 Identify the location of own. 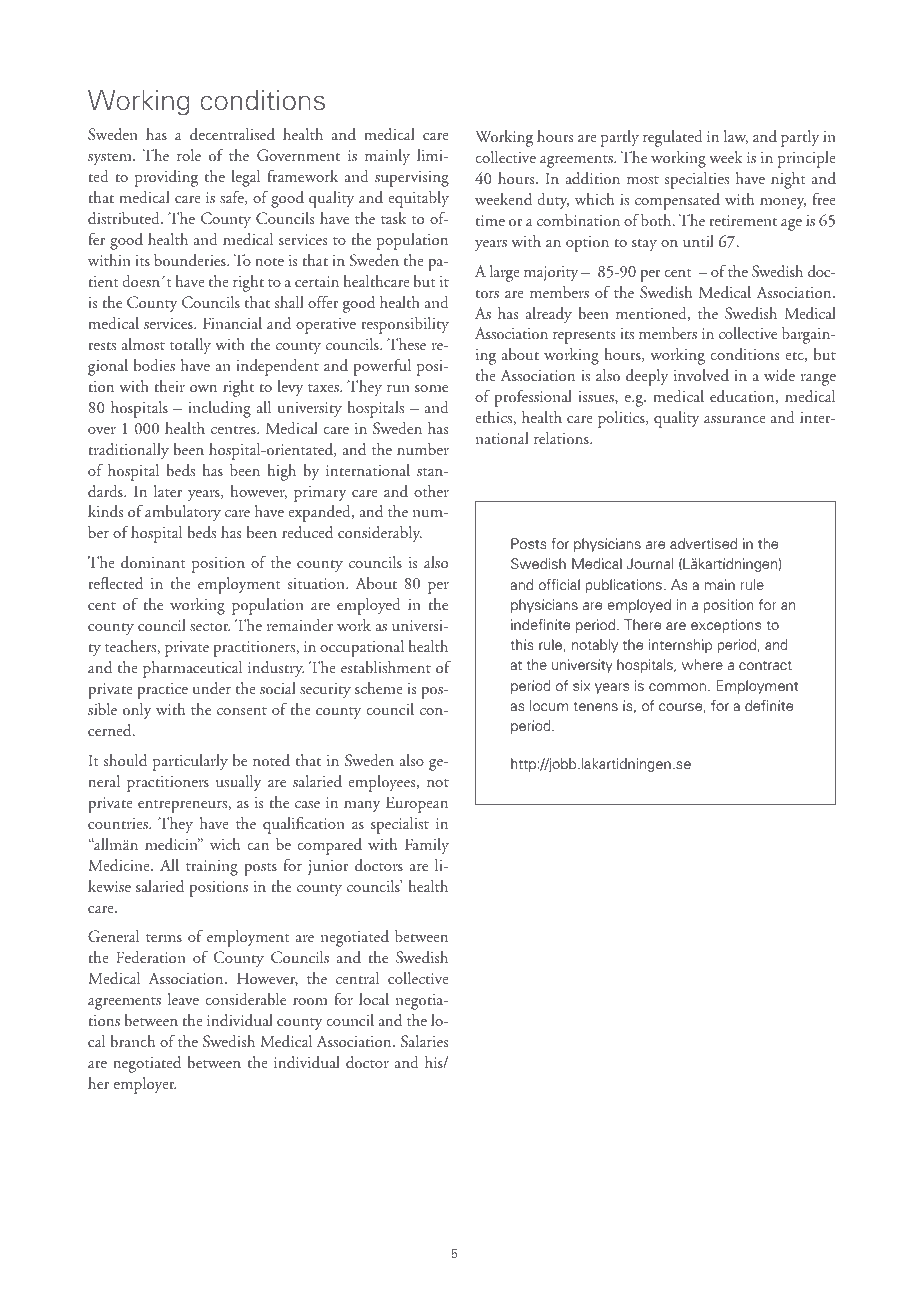
(203, 388).
